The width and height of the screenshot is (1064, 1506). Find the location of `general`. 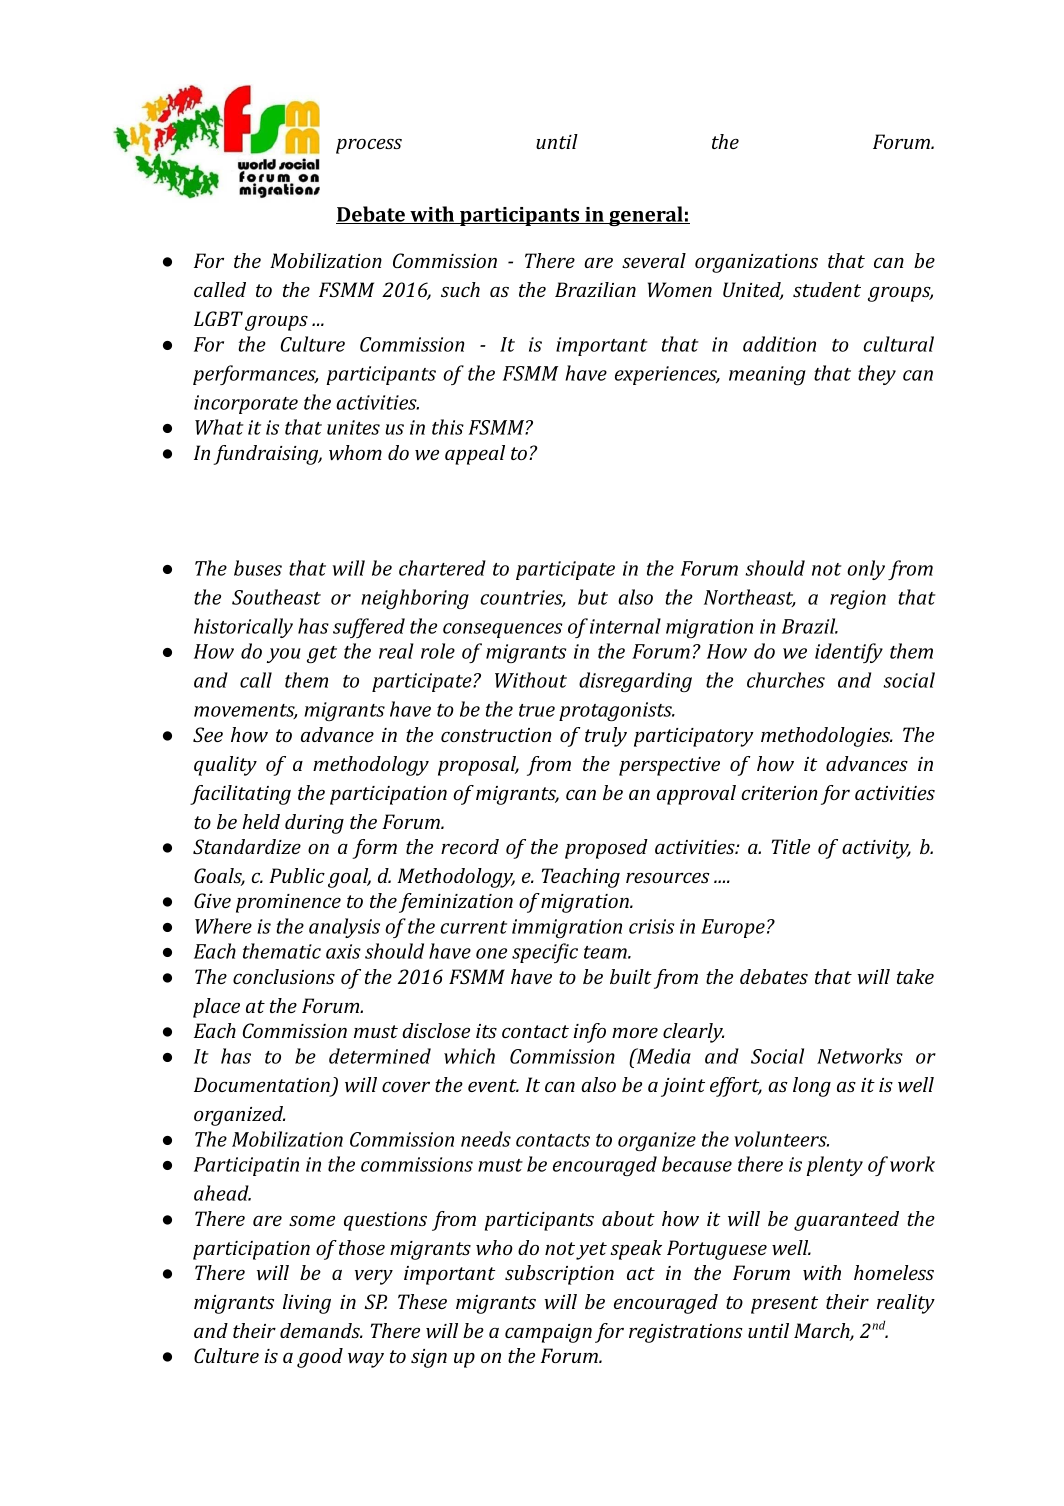

general is located at coordinates (646, 216).
